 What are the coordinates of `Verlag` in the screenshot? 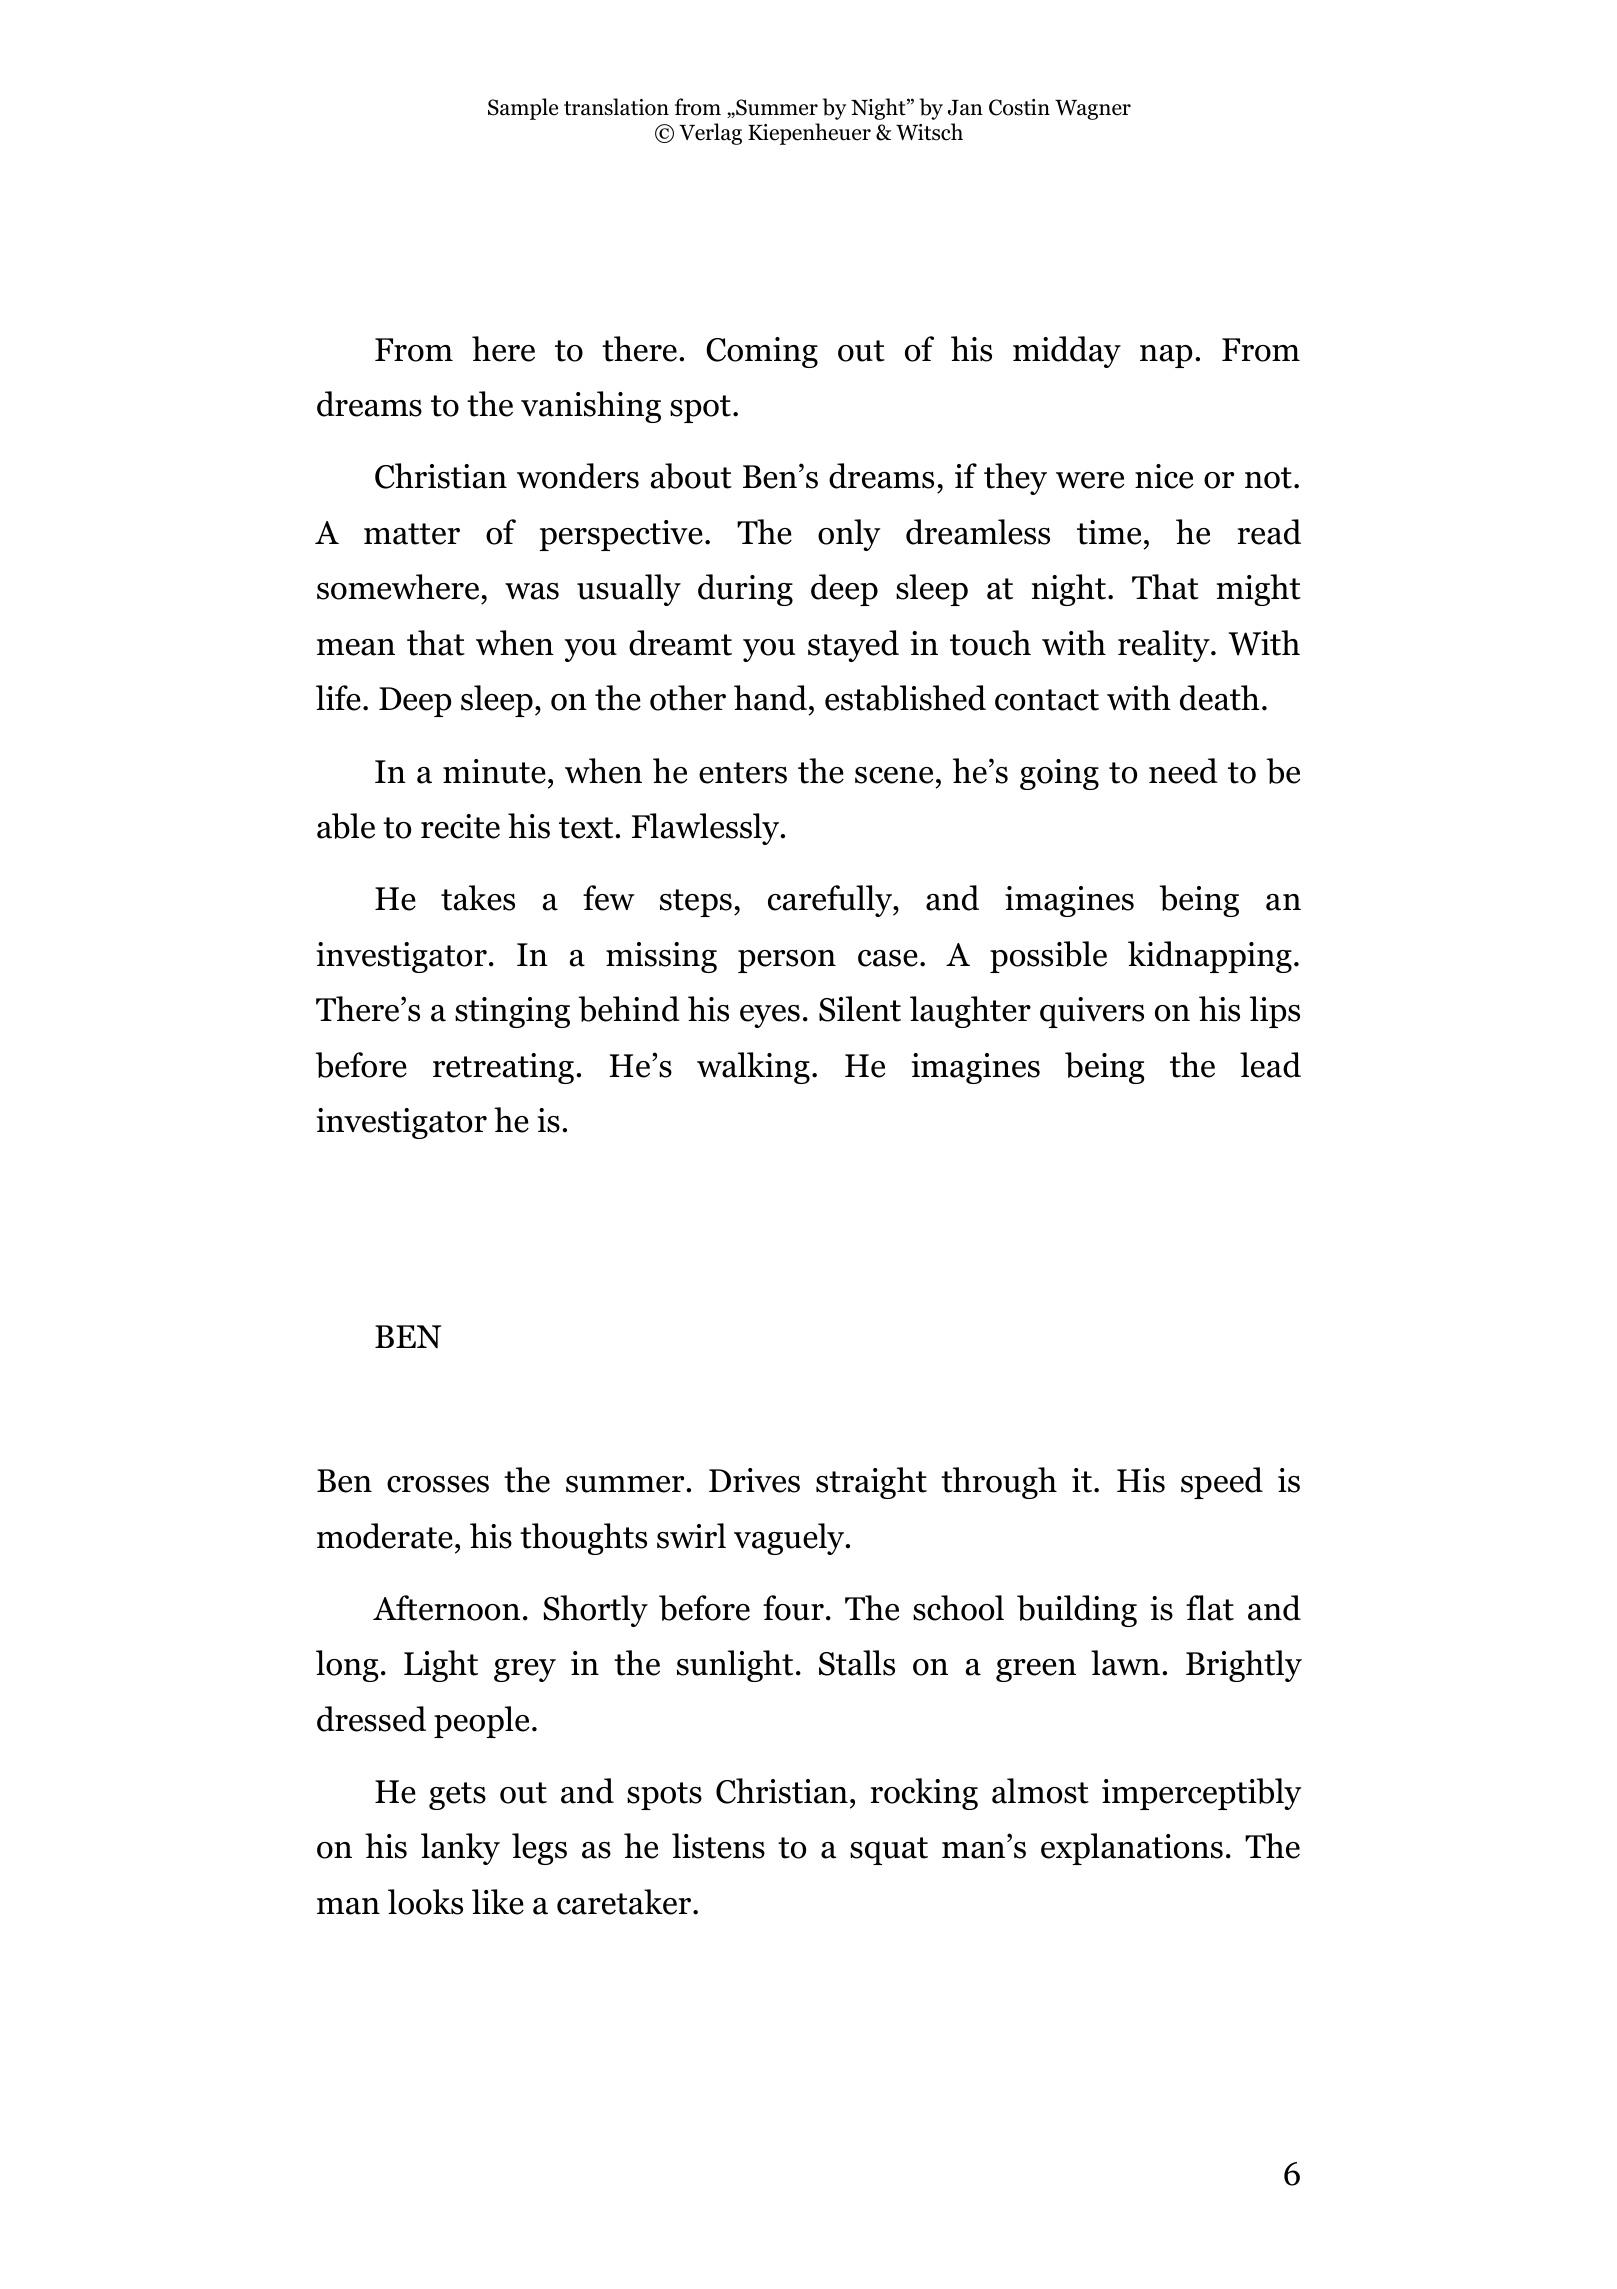 It's located at (710, 134).
